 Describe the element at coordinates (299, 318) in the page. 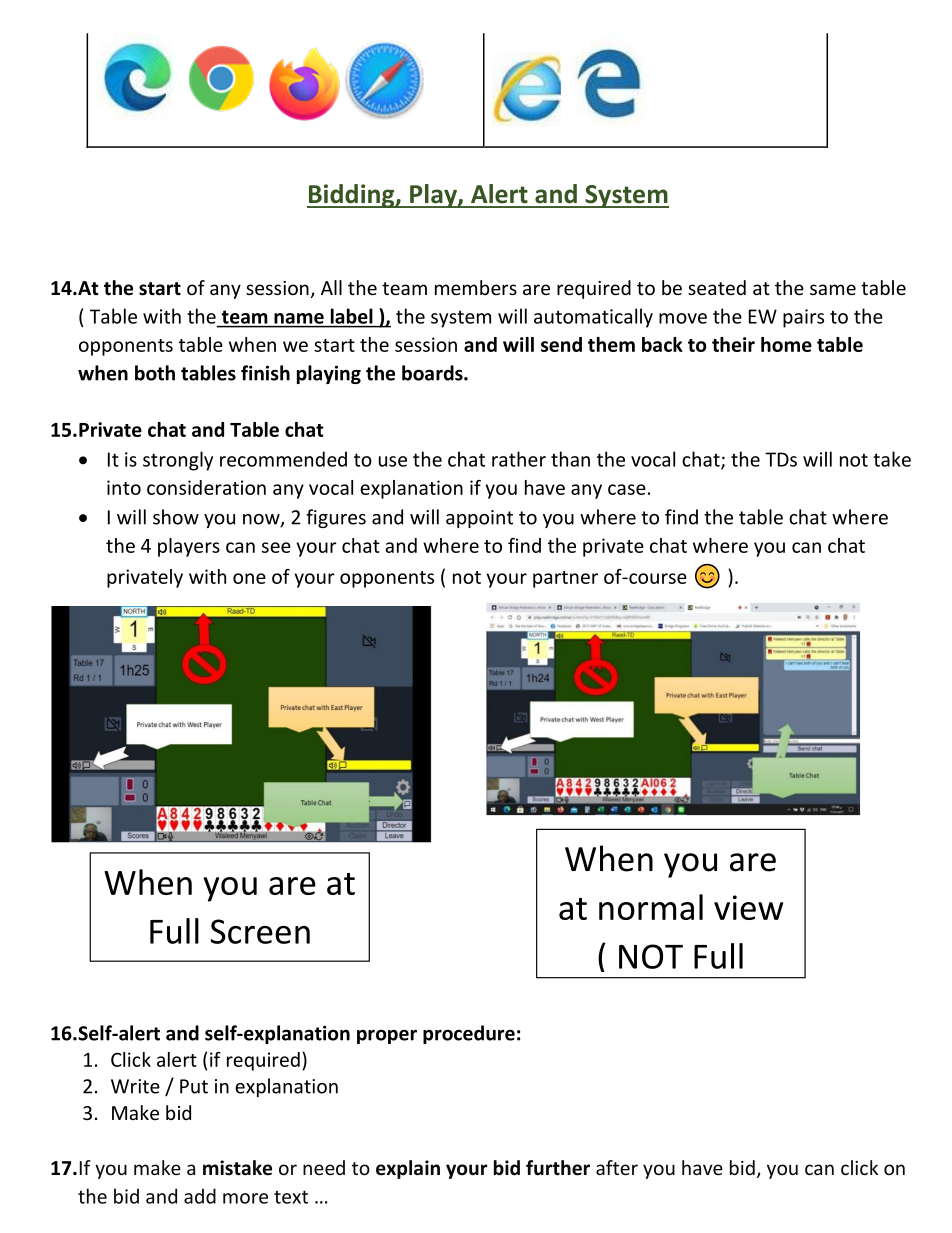

I see `name` at that location.
